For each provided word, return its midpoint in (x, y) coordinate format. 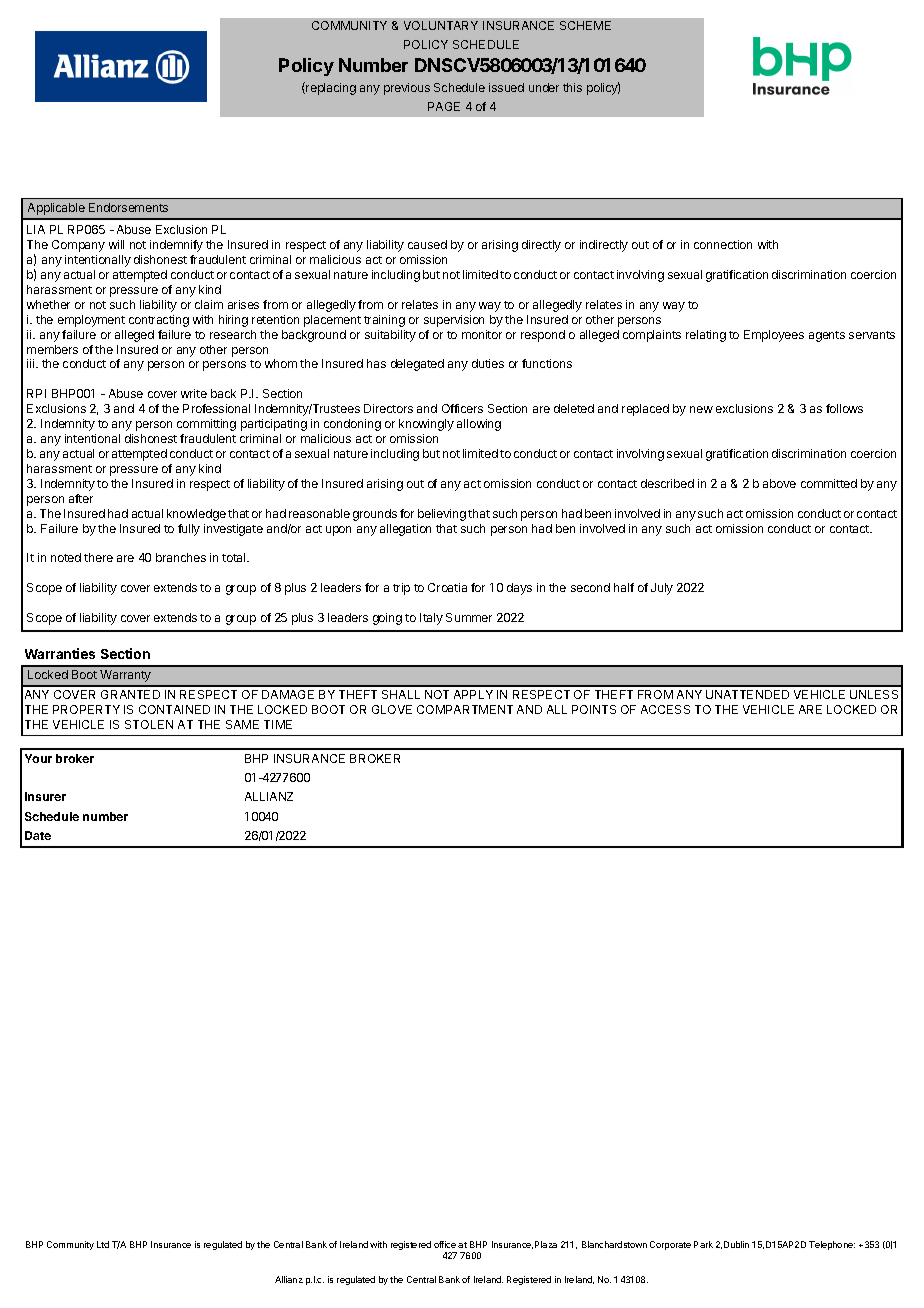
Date (38, 835)
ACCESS (665, 709)
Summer (469, 617)
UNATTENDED (747, 694)
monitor (482, 334)
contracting (159, 321)
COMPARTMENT (465, 709)
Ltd (103, 1244)
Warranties (60, 653)
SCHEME (585, 25)
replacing (330, 88)
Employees (774, 336)
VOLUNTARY (441, 25)
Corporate (670, 1245)
